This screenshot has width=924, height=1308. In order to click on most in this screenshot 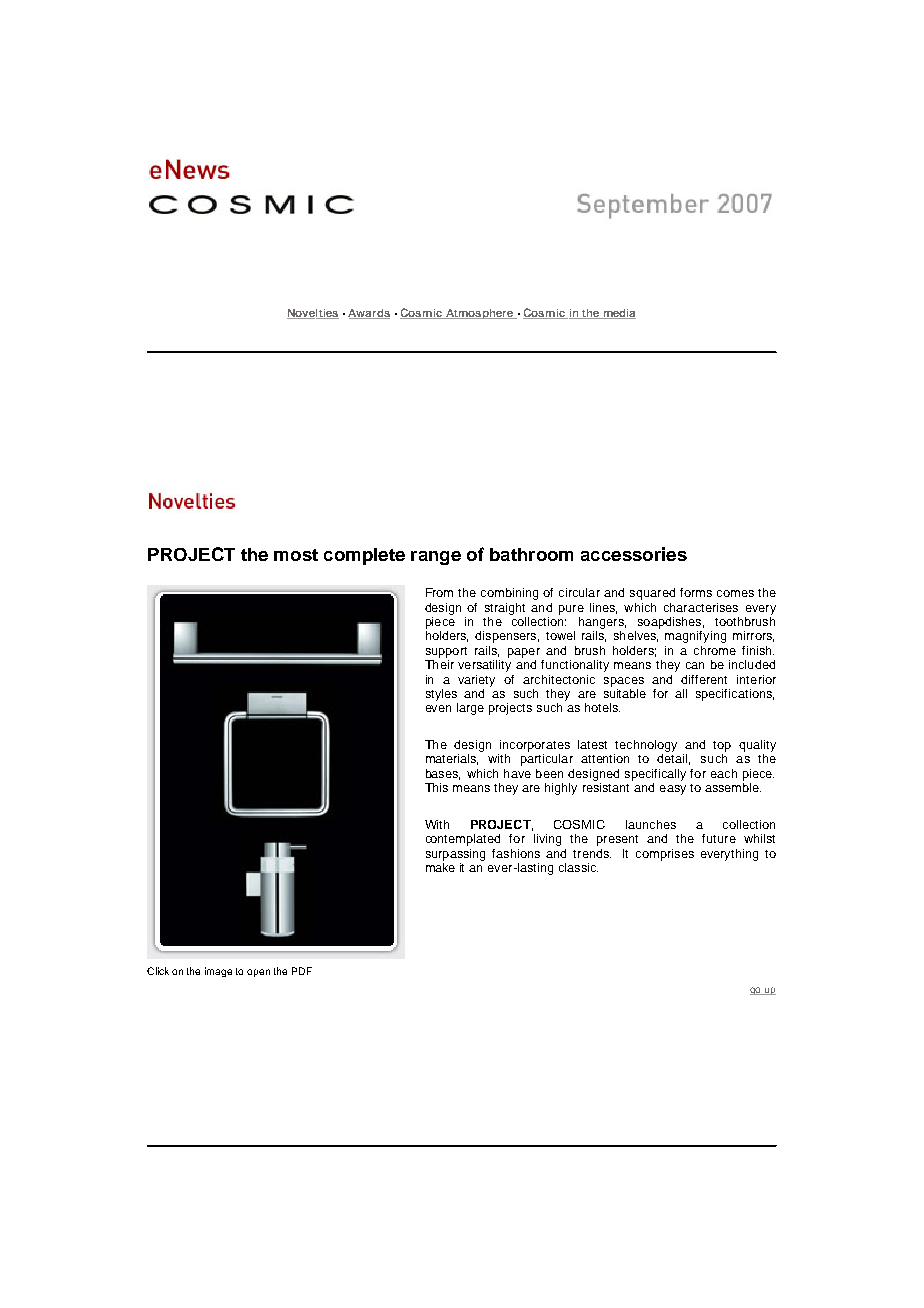, I will do `click(296, 555)`.
